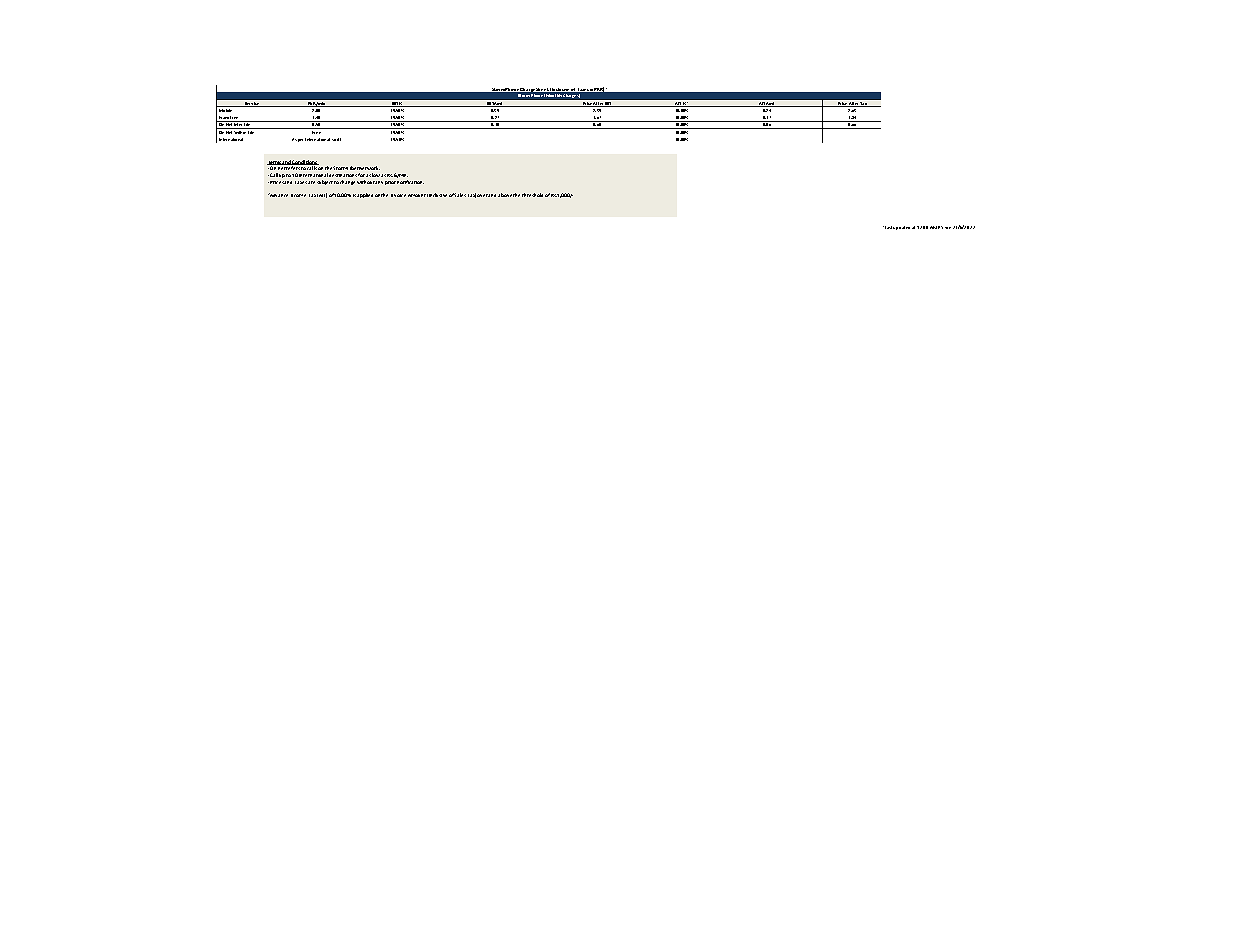 Image resolution: width=1233 pixels, height=952 pixels. Describe the element at coordinates (226, 109) in the screenshot. I see `Mobile` at that location.
